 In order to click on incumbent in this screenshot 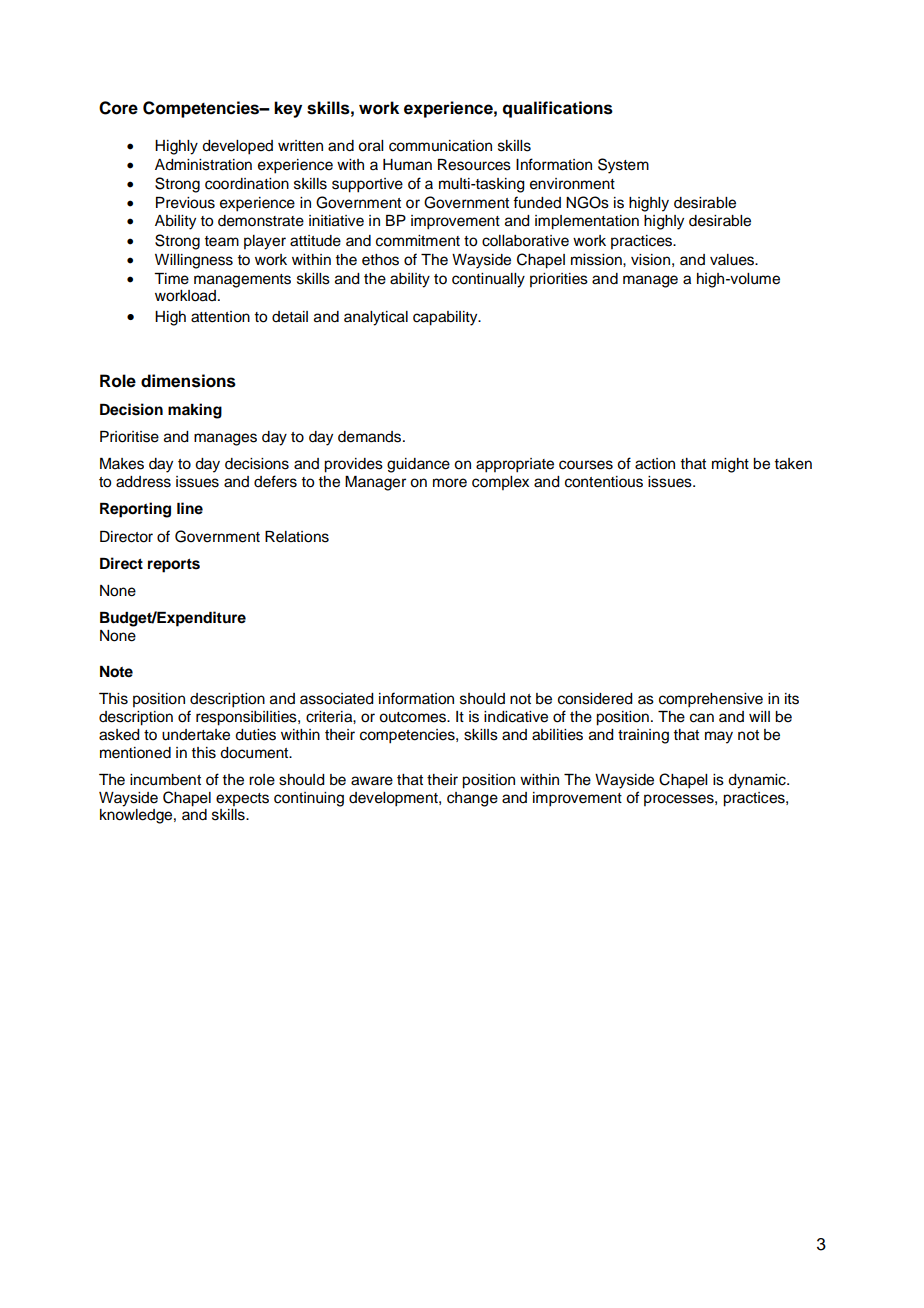, I will do `click(165, 780)`.
